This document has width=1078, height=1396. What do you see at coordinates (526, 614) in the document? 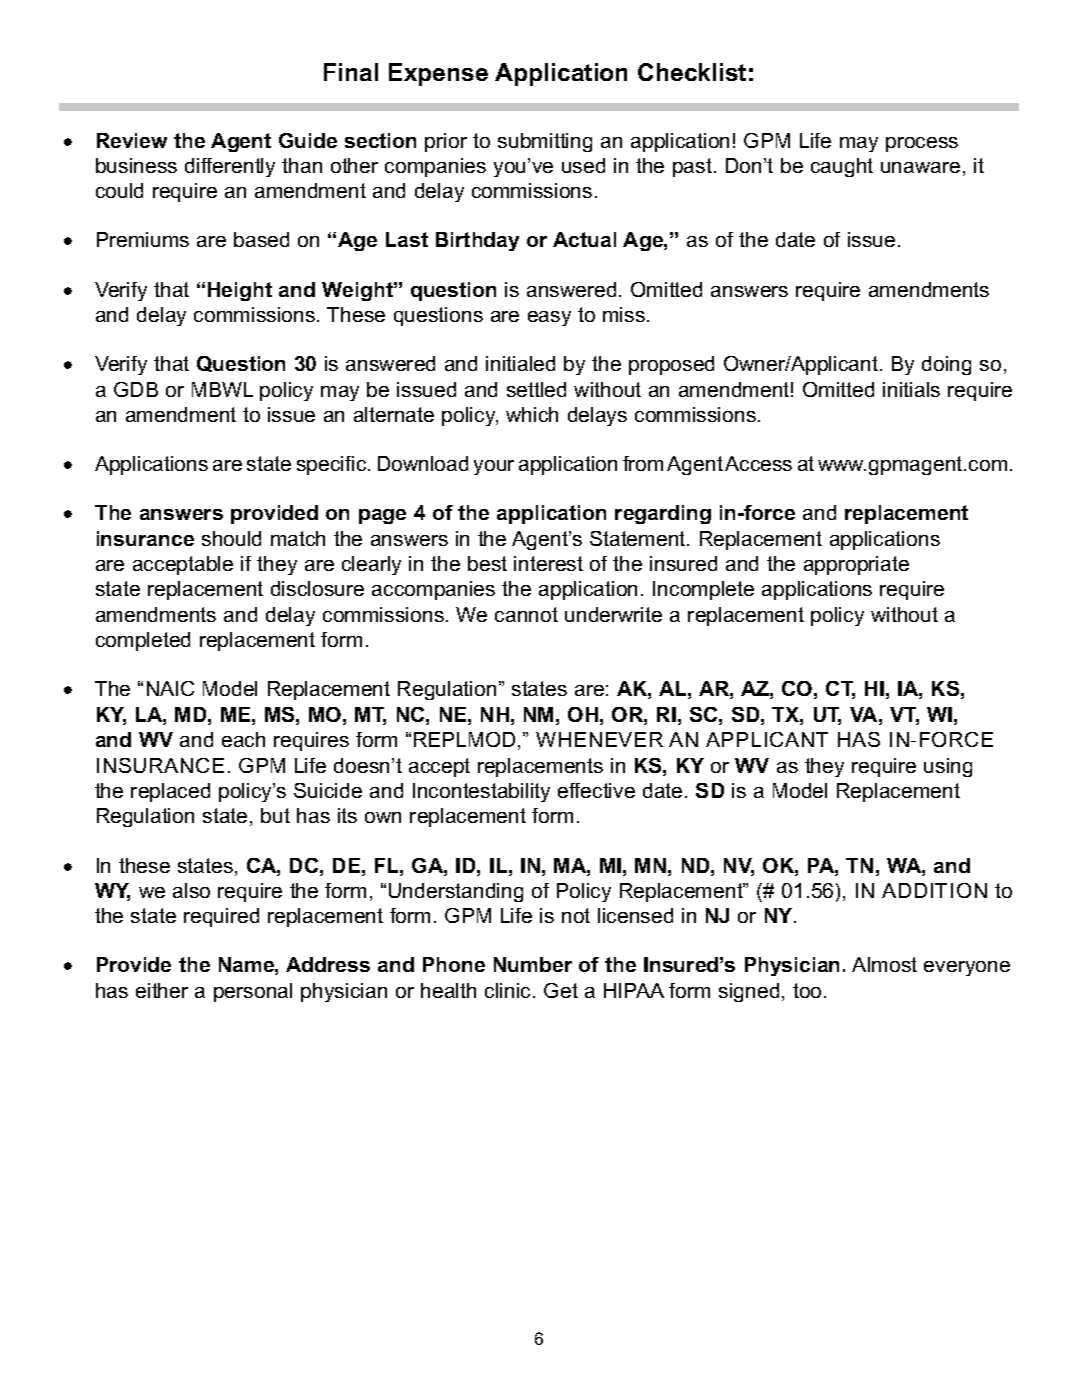
I see `cannot` at bounding box center [526, 614].
